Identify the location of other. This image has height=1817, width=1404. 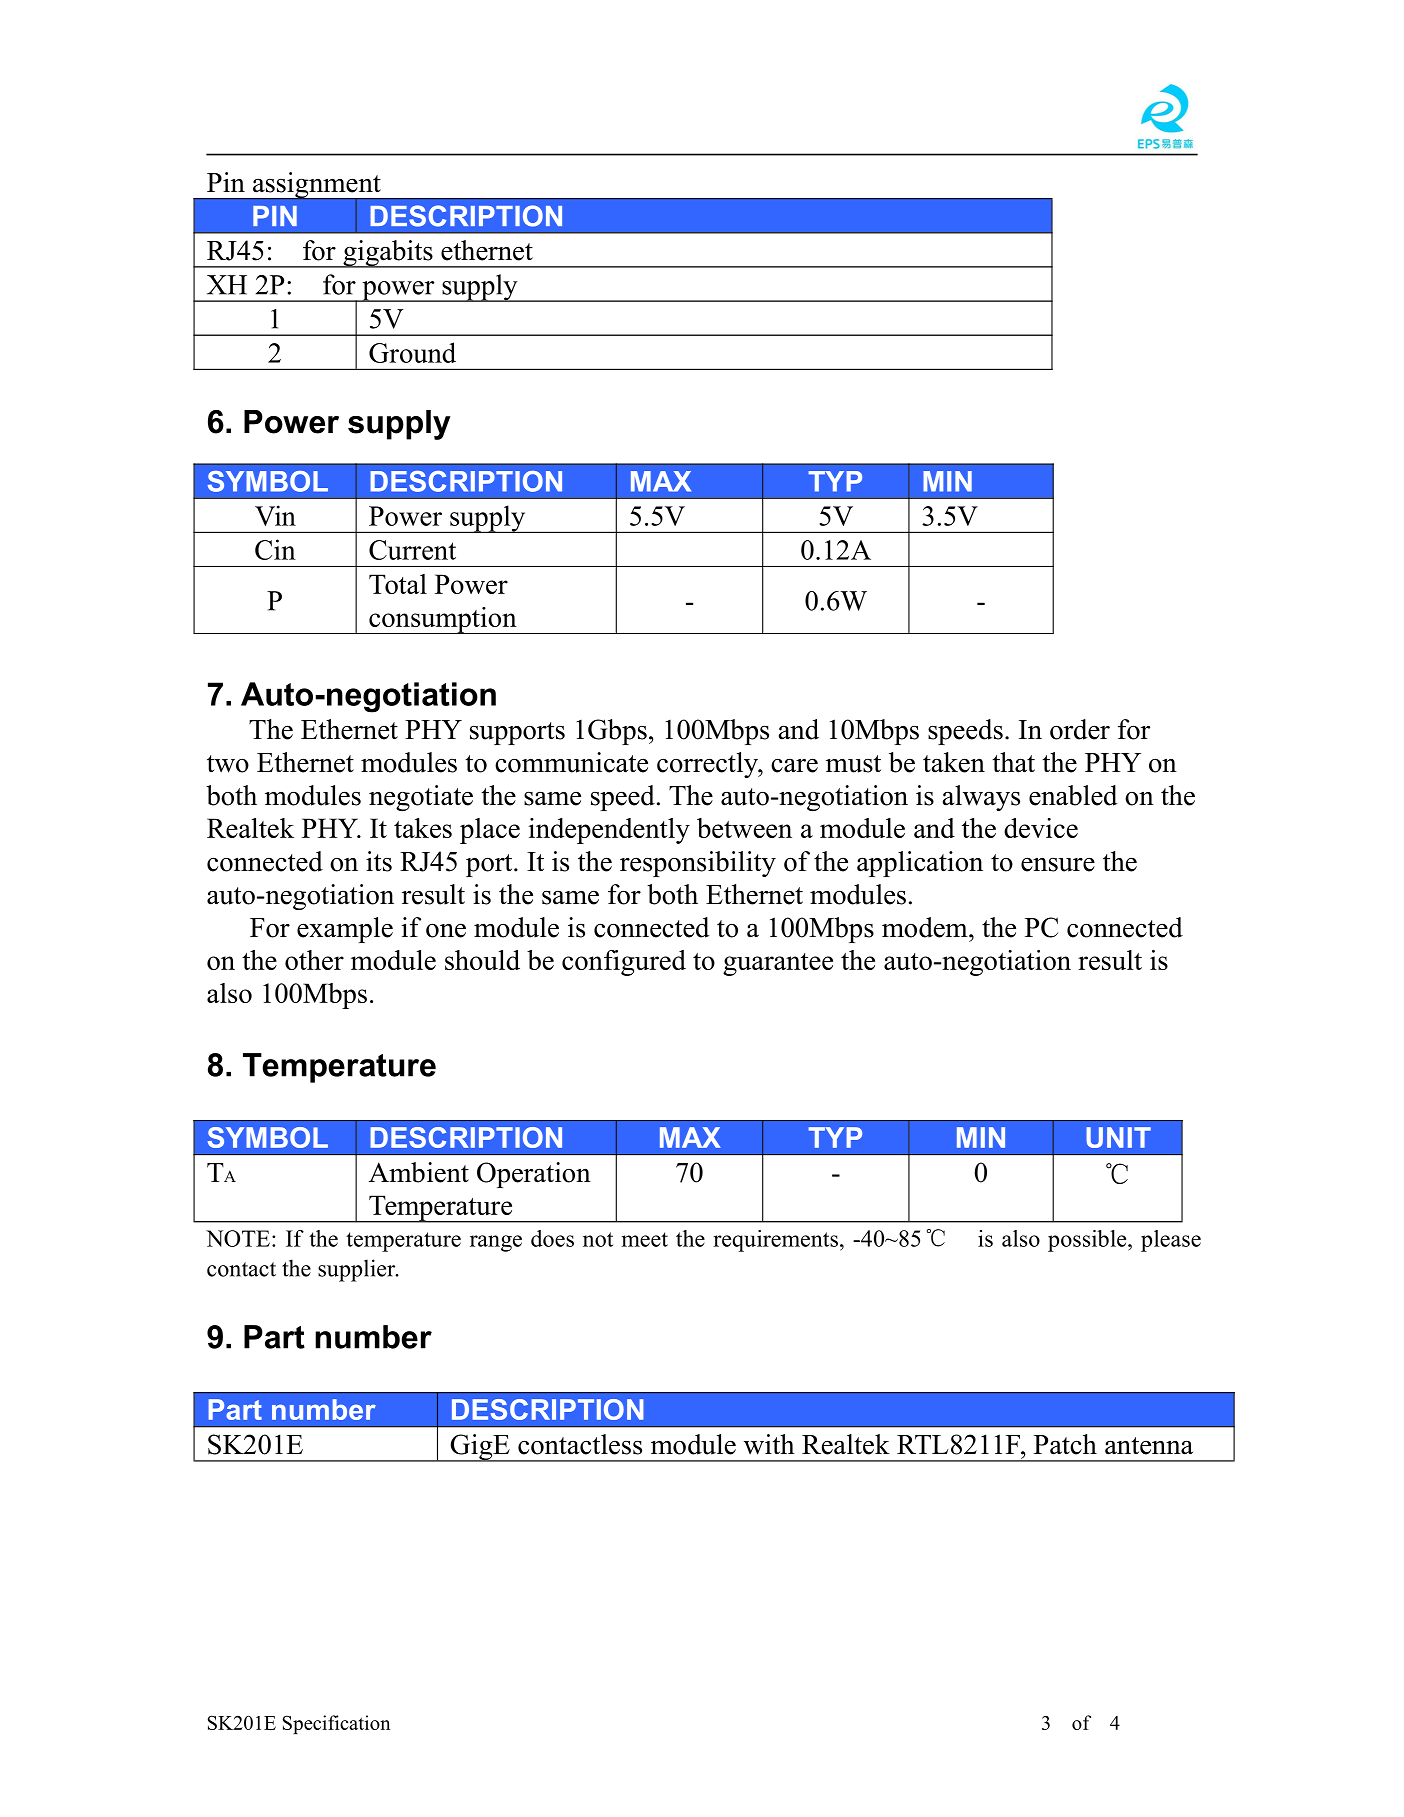
(314, 960).
